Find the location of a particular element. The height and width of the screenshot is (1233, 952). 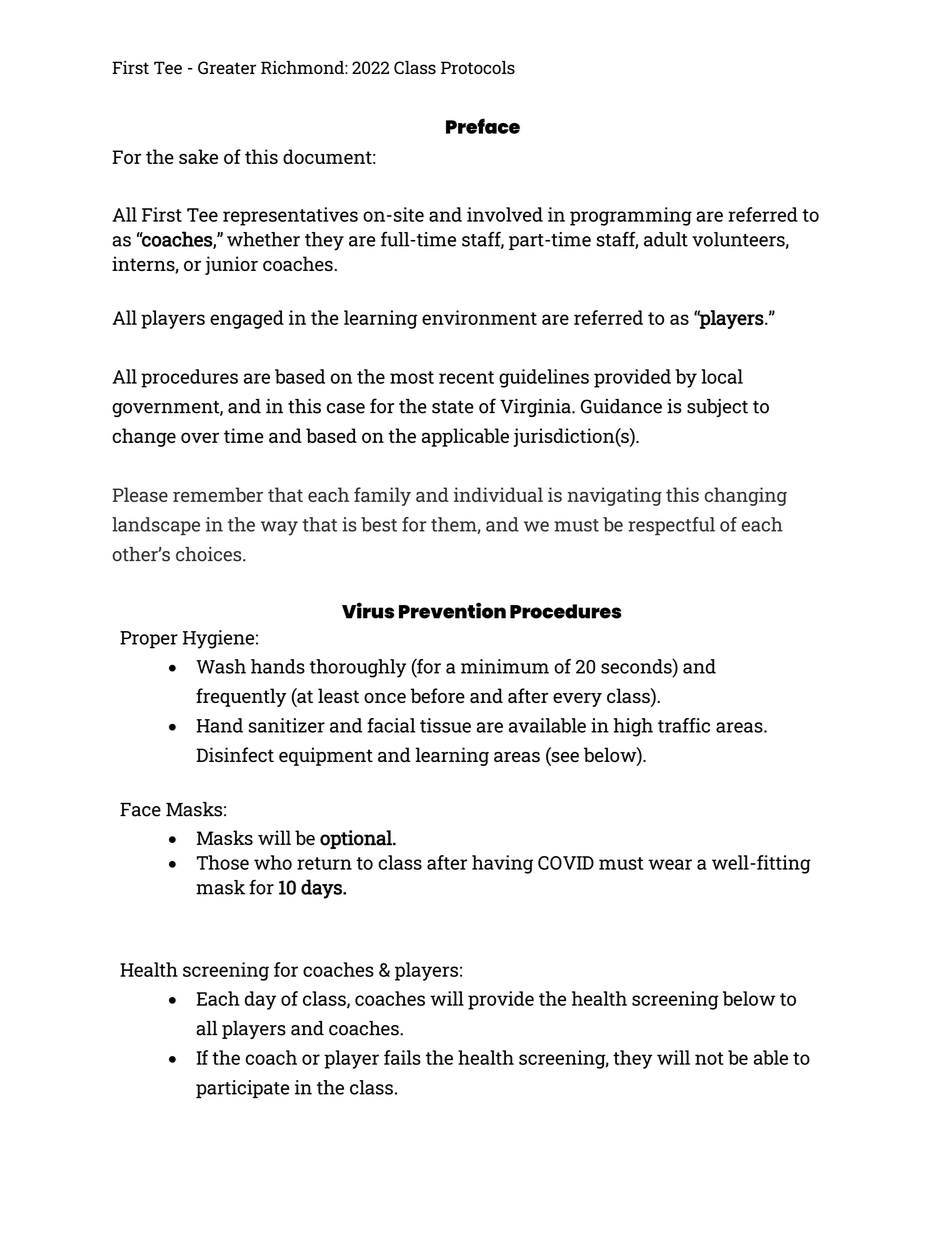

junior is located at coordinates (231, 265).
